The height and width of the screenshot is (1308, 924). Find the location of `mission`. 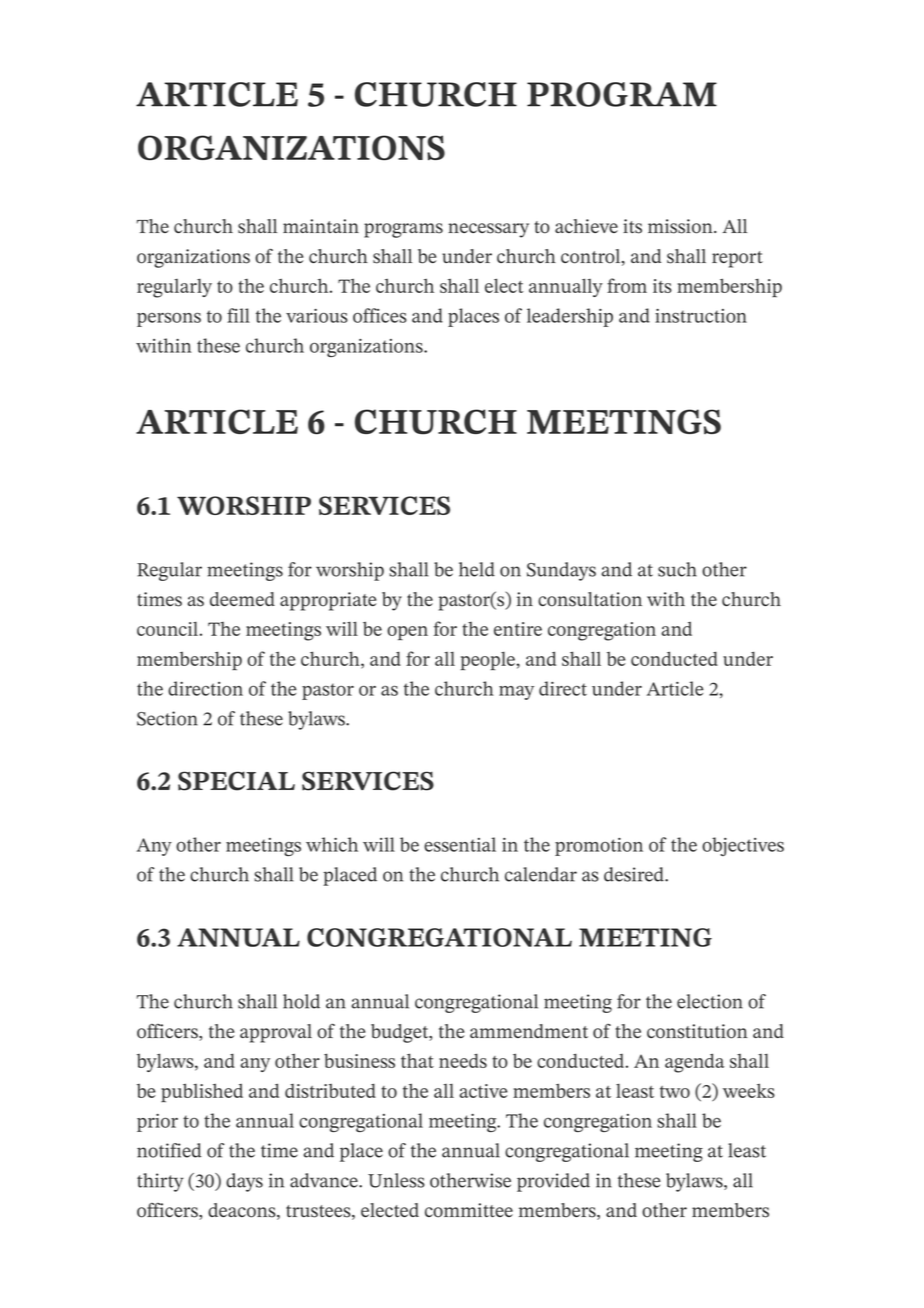

mission is located at coordinates (681, 226).
